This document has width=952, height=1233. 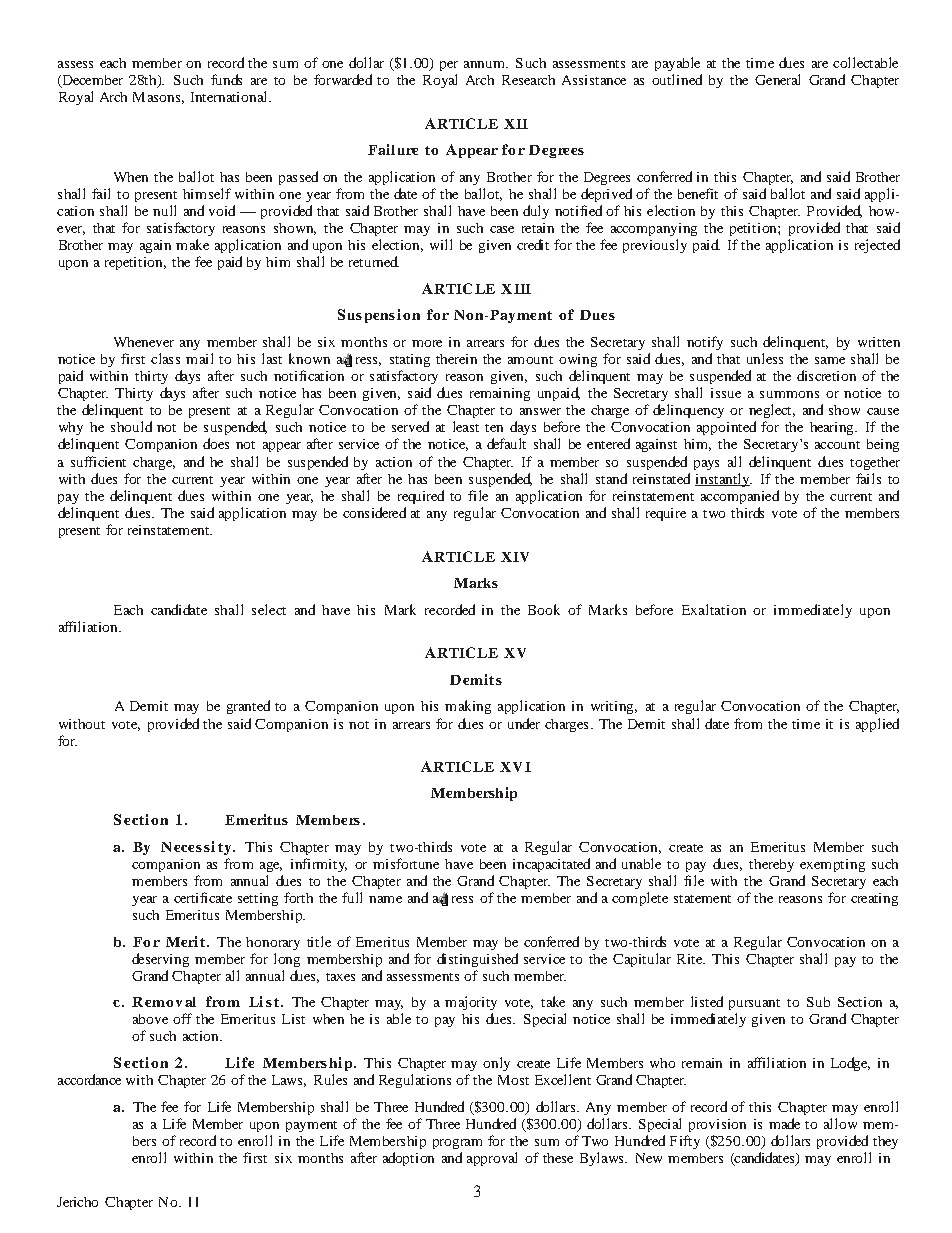 What do you see at coordinates (160, 960) in the document?
I see `deserving` at bounding box center [160, 960].
